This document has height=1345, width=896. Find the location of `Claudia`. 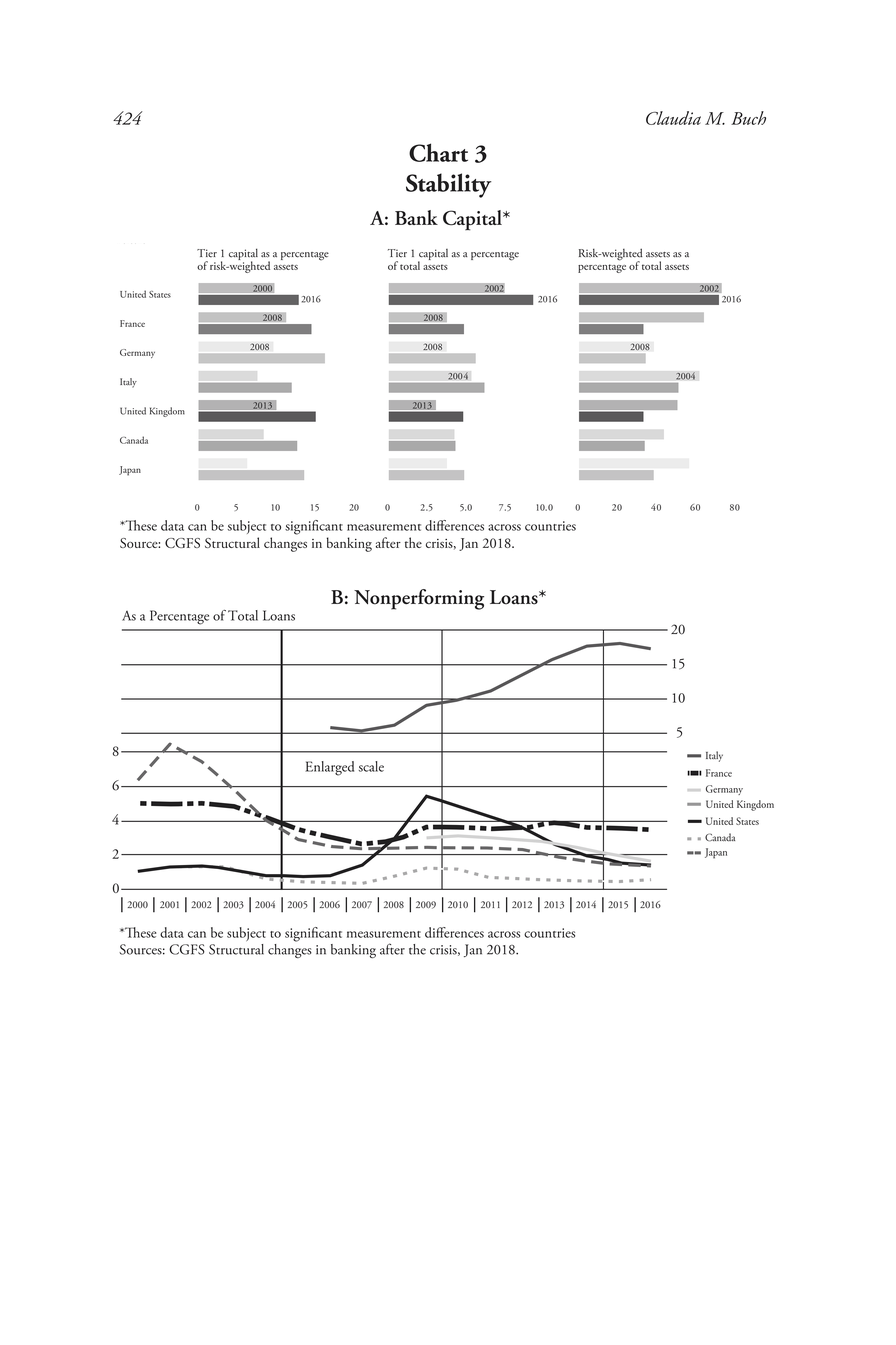

Claudia is located at coordinates (673, 118).
